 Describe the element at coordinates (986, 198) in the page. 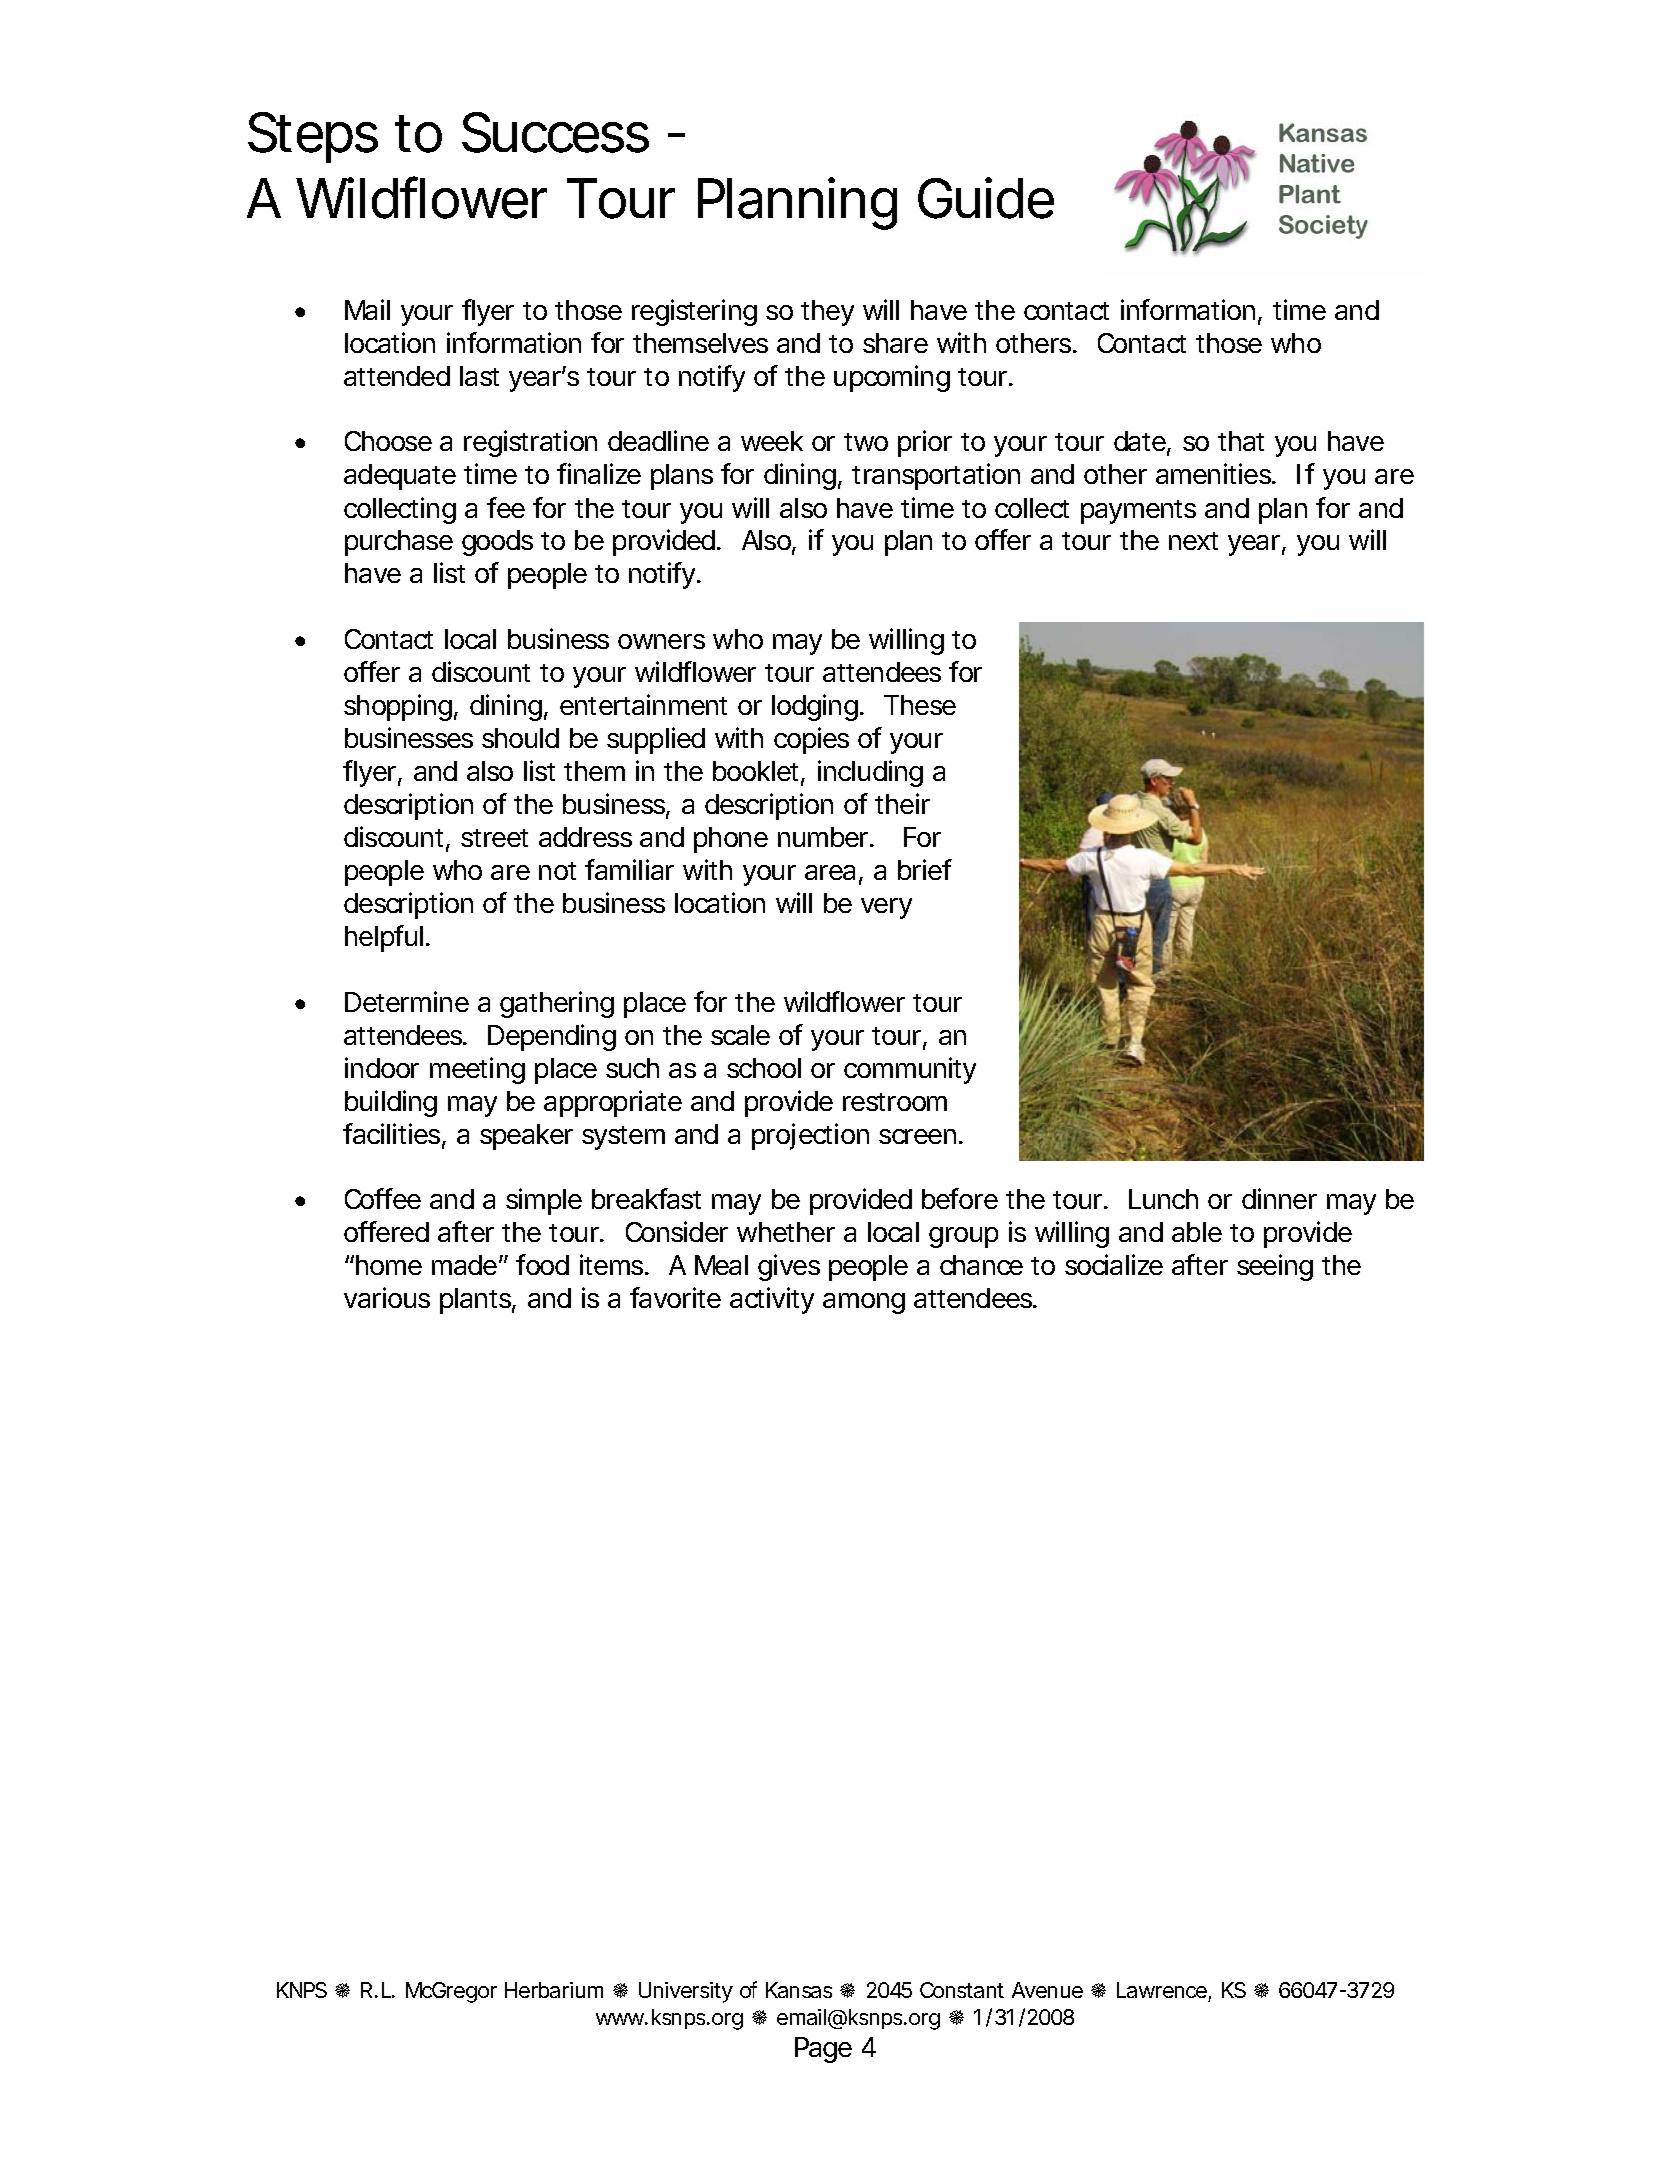

I see `Guide` at that location.
